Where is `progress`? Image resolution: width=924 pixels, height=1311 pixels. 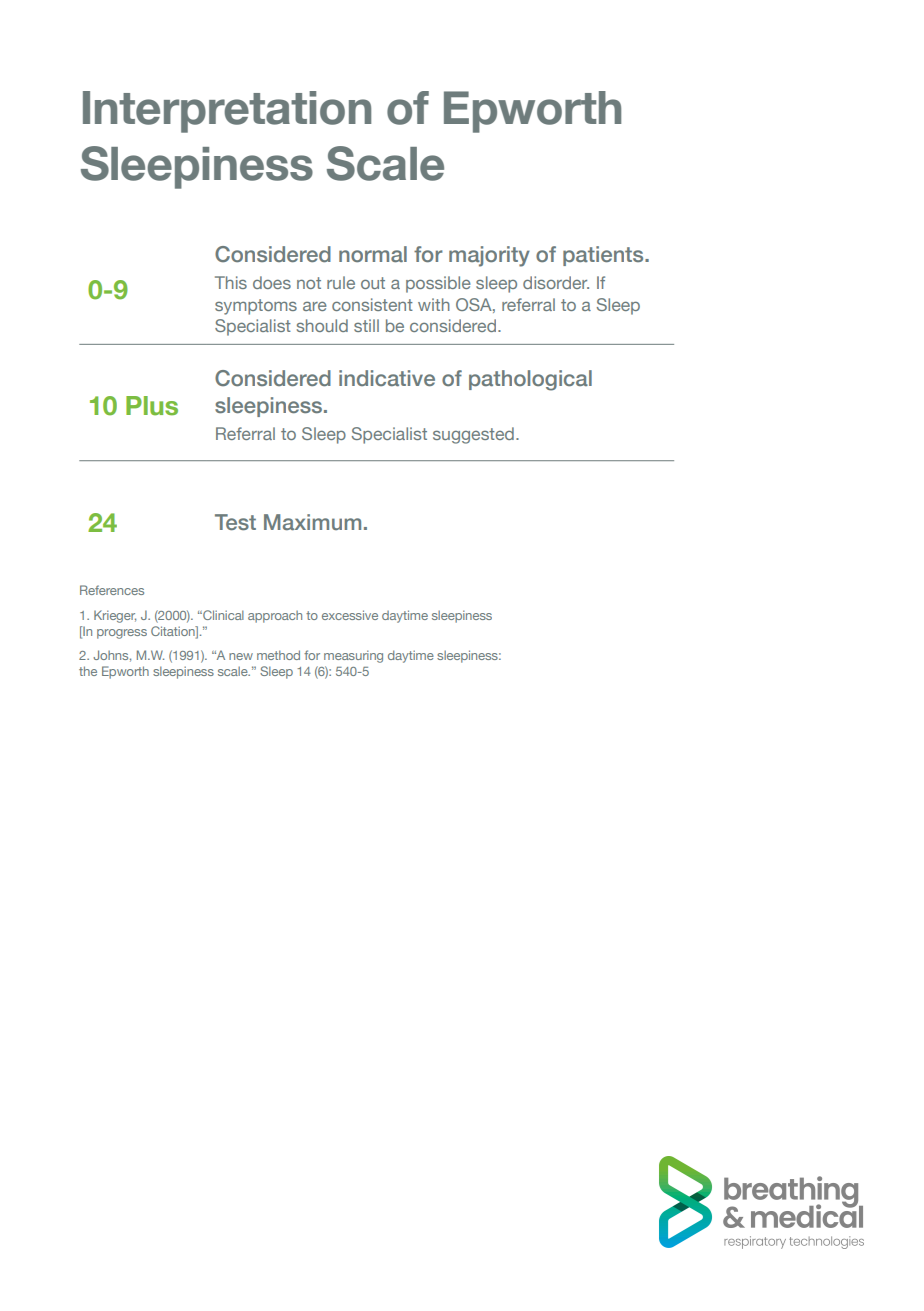
progress is located at coordinates (122, 634).
